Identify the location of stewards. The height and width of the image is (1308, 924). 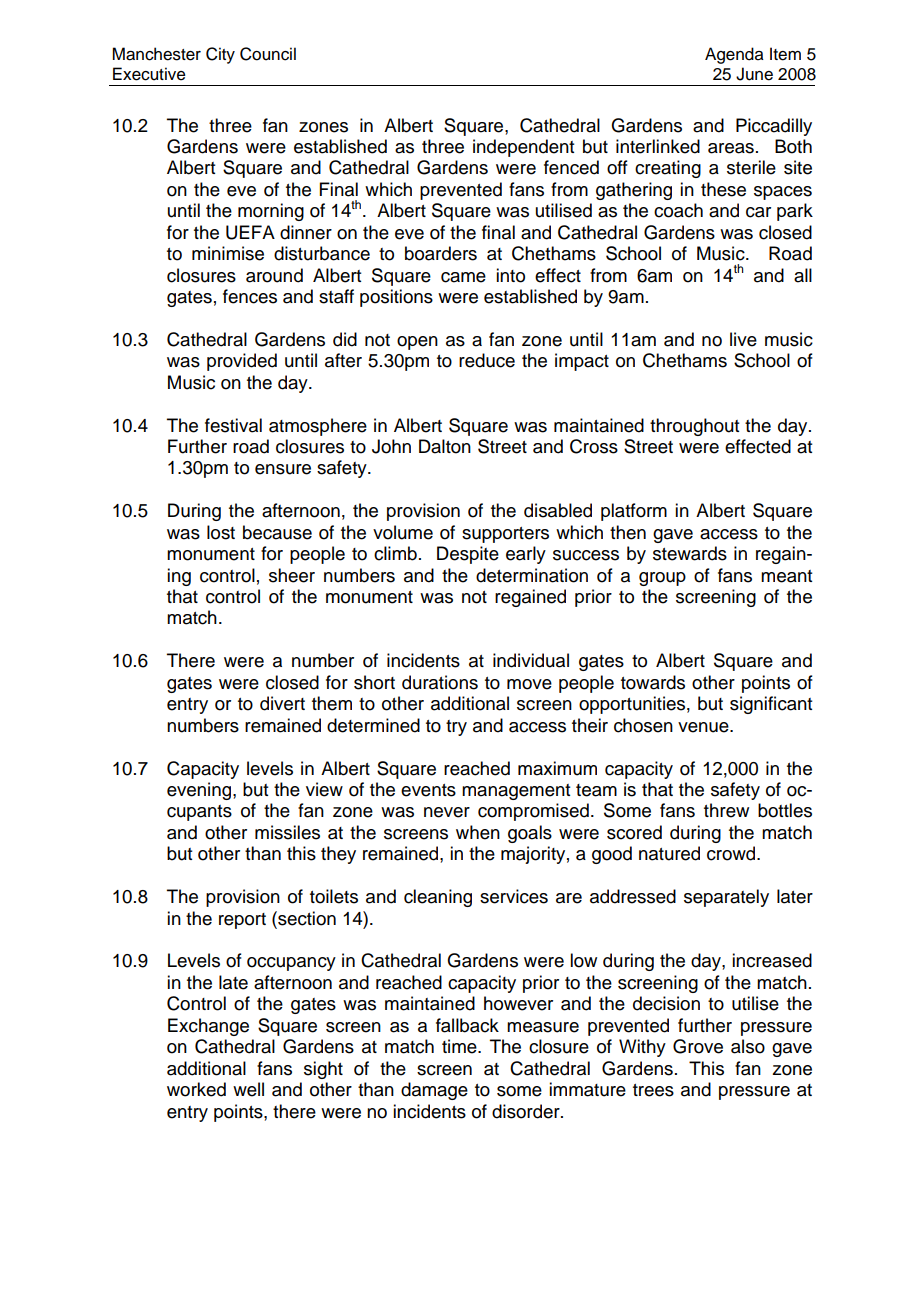
(690, 553).
